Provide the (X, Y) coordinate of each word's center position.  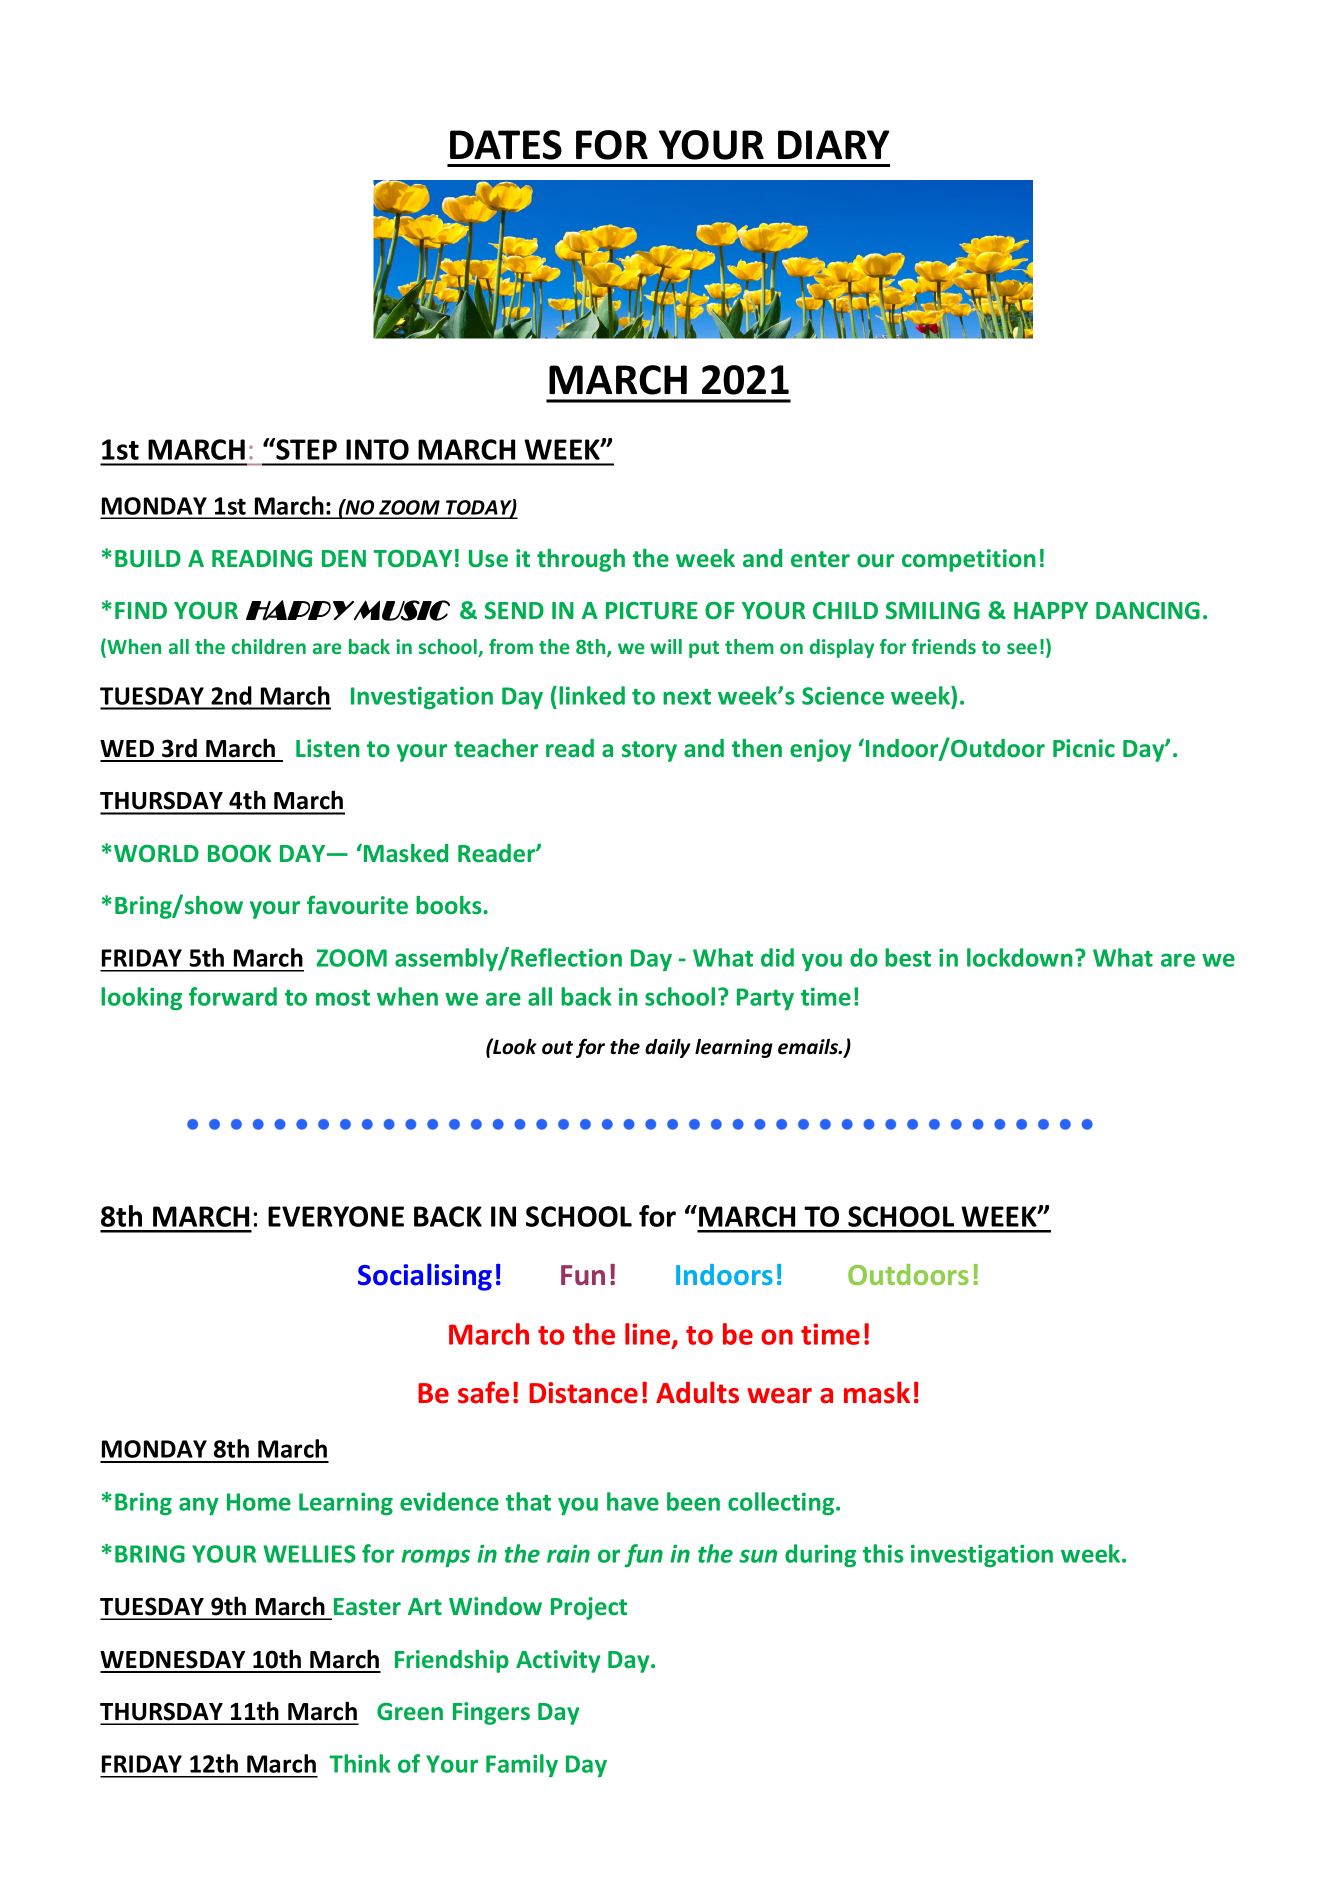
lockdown (1020, 957)
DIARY (834, 144)
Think (360, 1763)
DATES (506, 145)
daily (668, 1048)
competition (969, 560)
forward (233, 996)
